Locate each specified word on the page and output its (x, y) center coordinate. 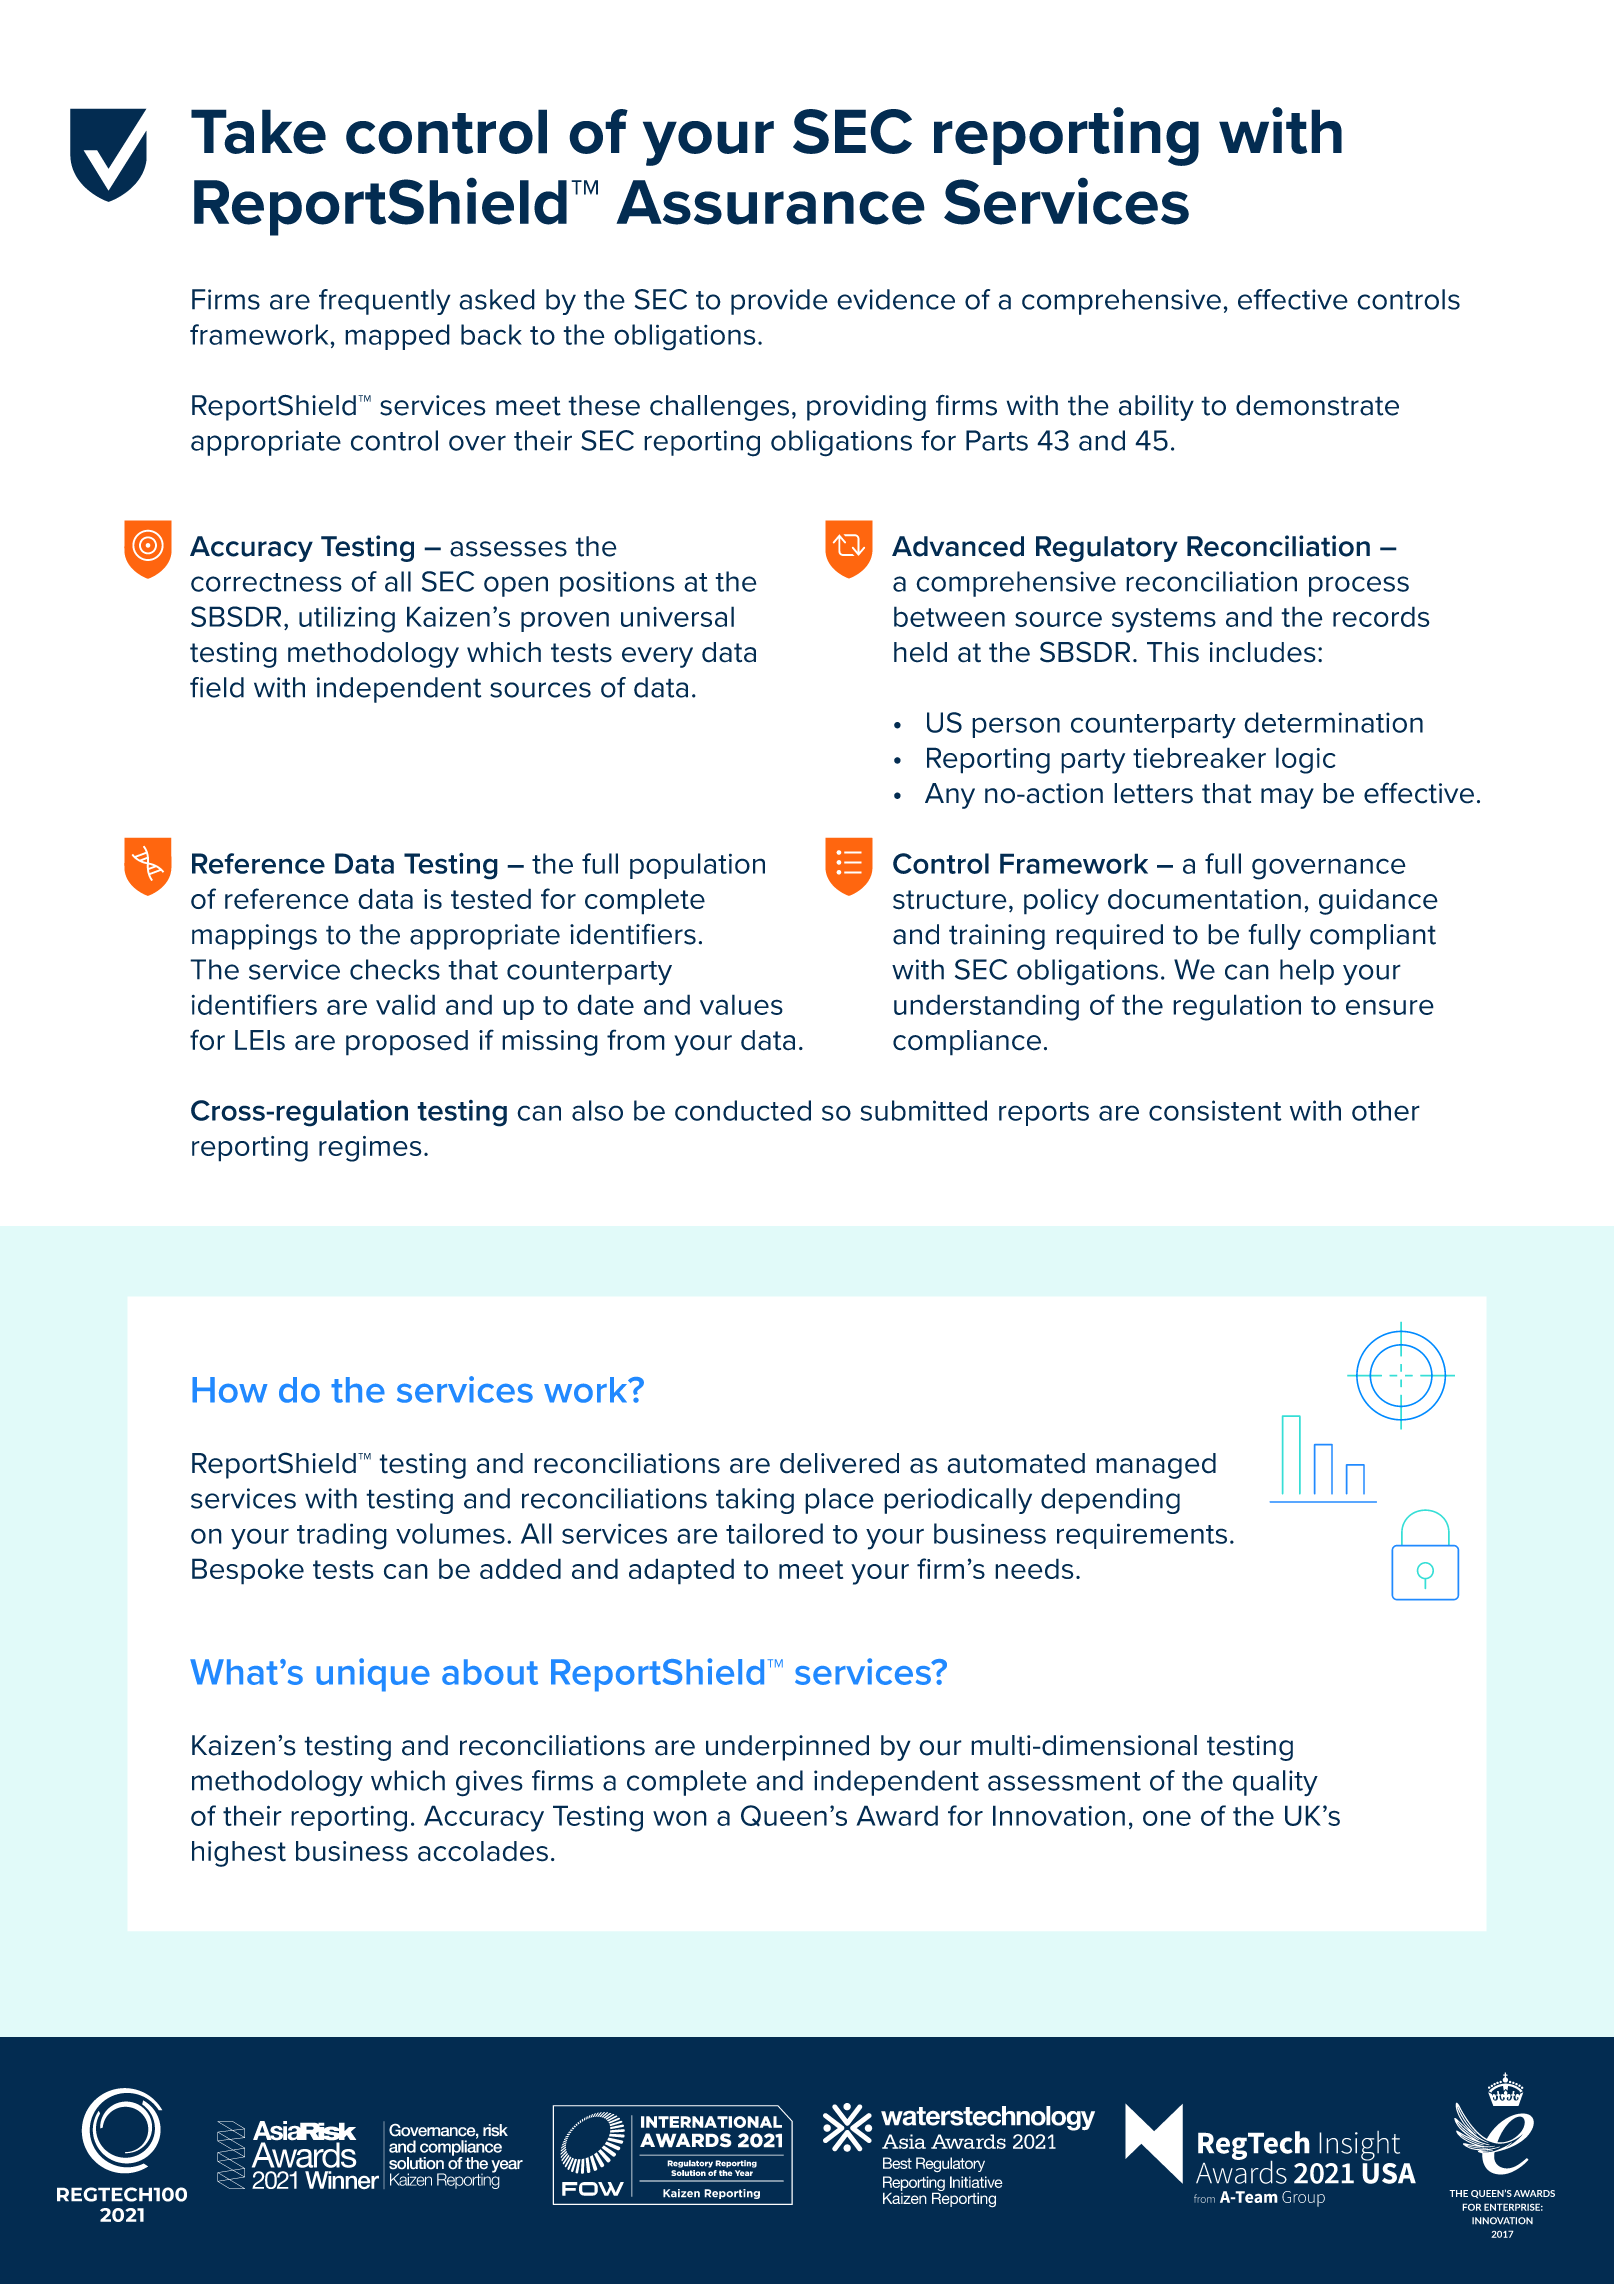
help (1307, 972)
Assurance (770, 202)
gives (489, 1783)
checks (395, 969)
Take (258, 131)
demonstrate (1317, 405)
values (741, 1004)
